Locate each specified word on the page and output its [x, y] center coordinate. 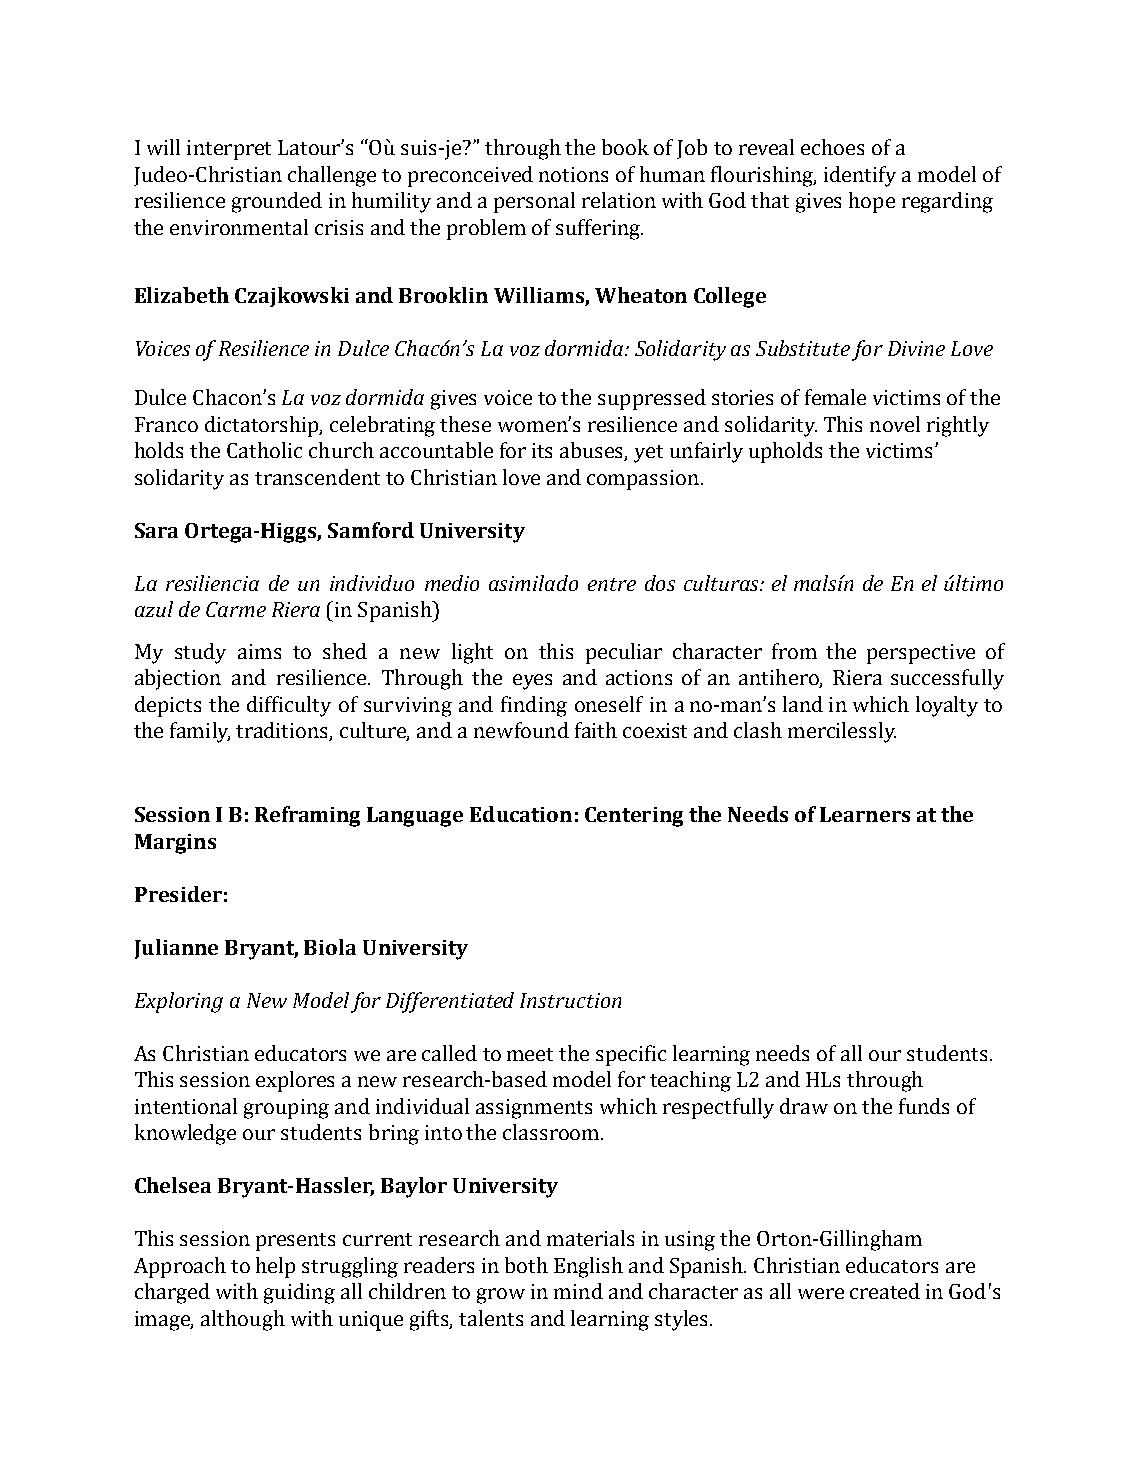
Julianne [176, 949]
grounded [277, 202]
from [794, 651]
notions [573, 174]
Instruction [570, 1000]
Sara [156, 530]
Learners [865, 814]
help [275, 1267]
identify [860, 176]
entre [612, 584]
